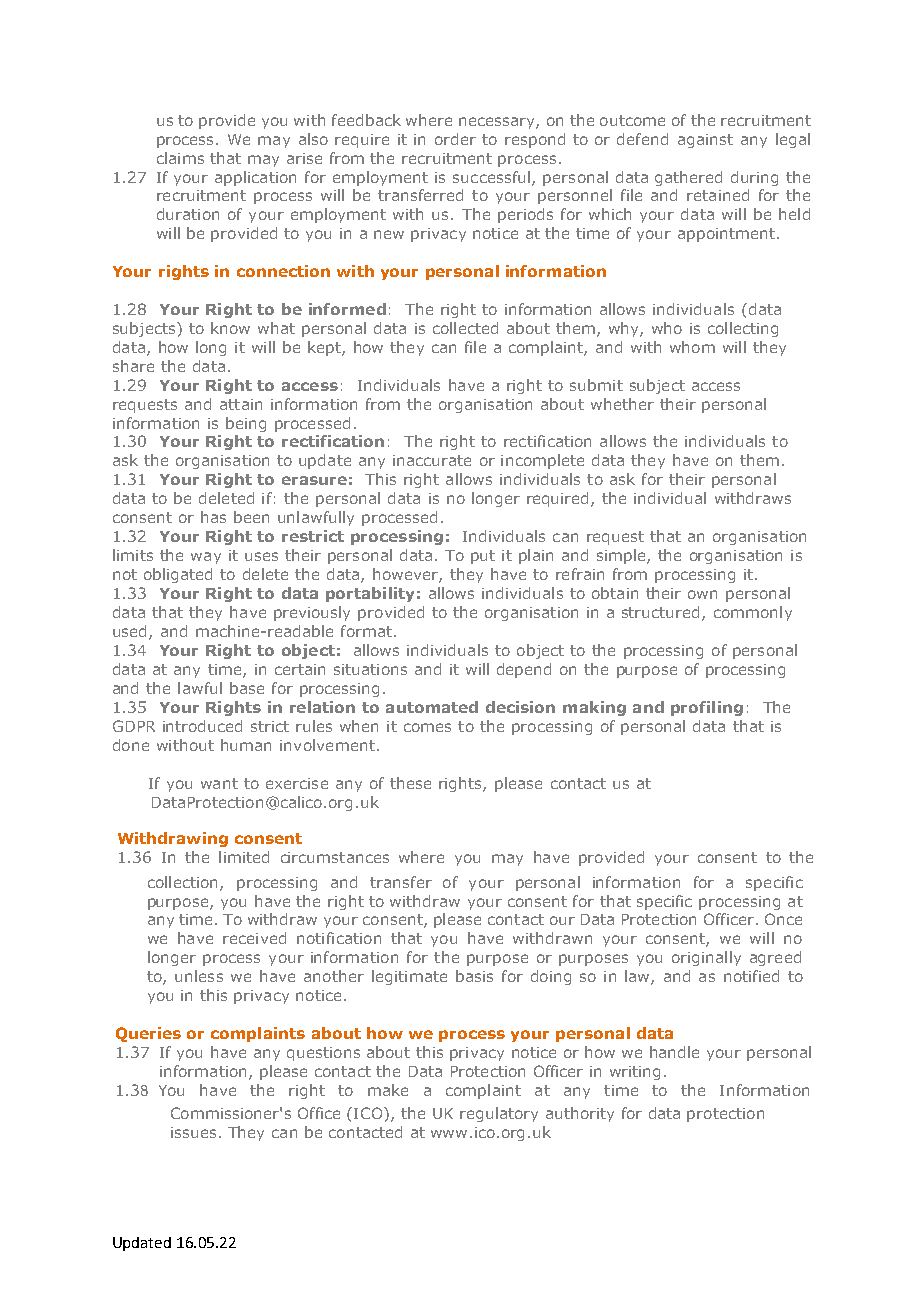 Image resolution: width=924 pixels, height=1308 pixels. I want to click on depend, so click(524, 670).
